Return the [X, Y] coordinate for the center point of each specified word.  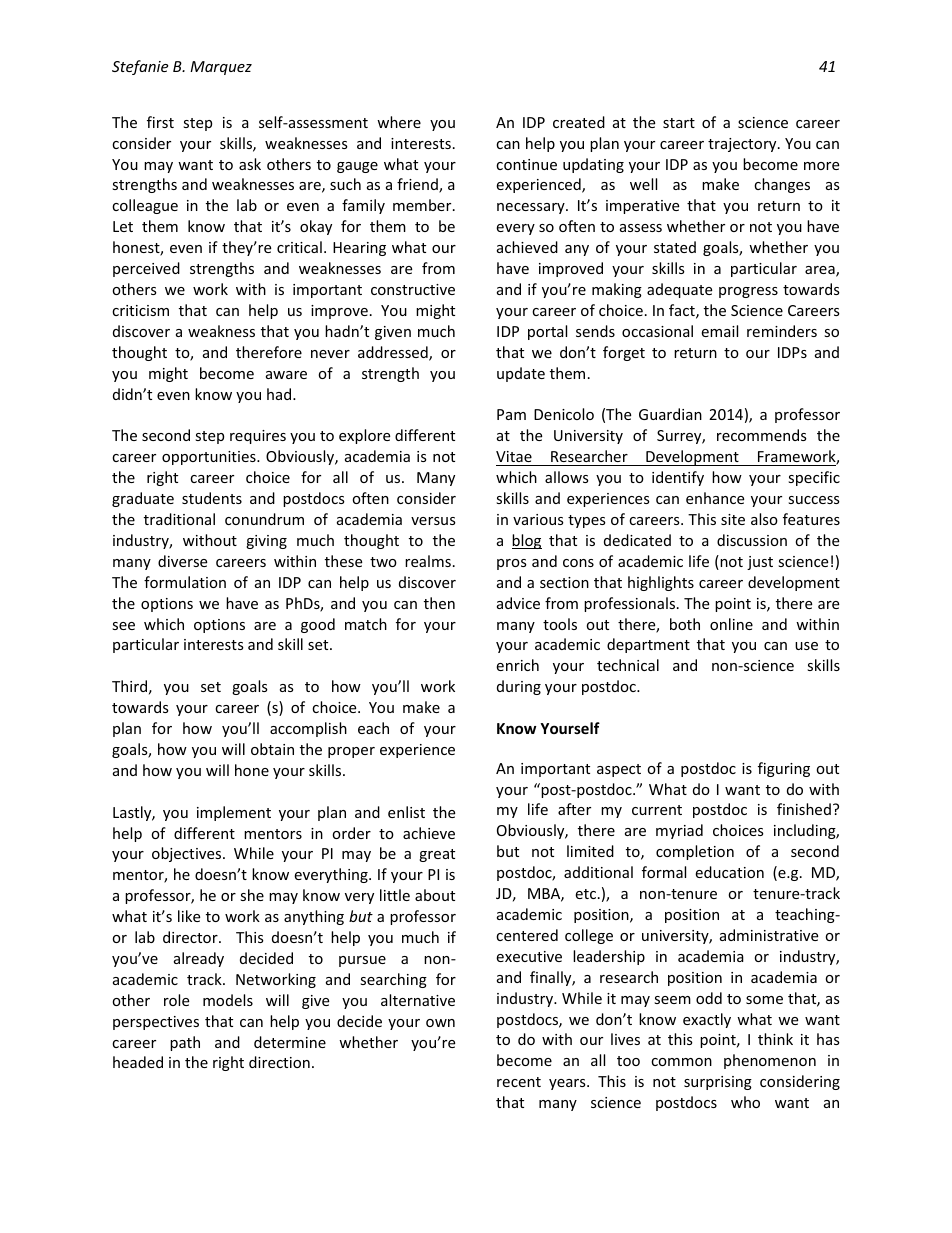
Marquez [221, 68]
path [185, 1043]
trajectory [743, 145]
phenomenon [770, 1061]
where [399, 122]
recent [519, 1082]
